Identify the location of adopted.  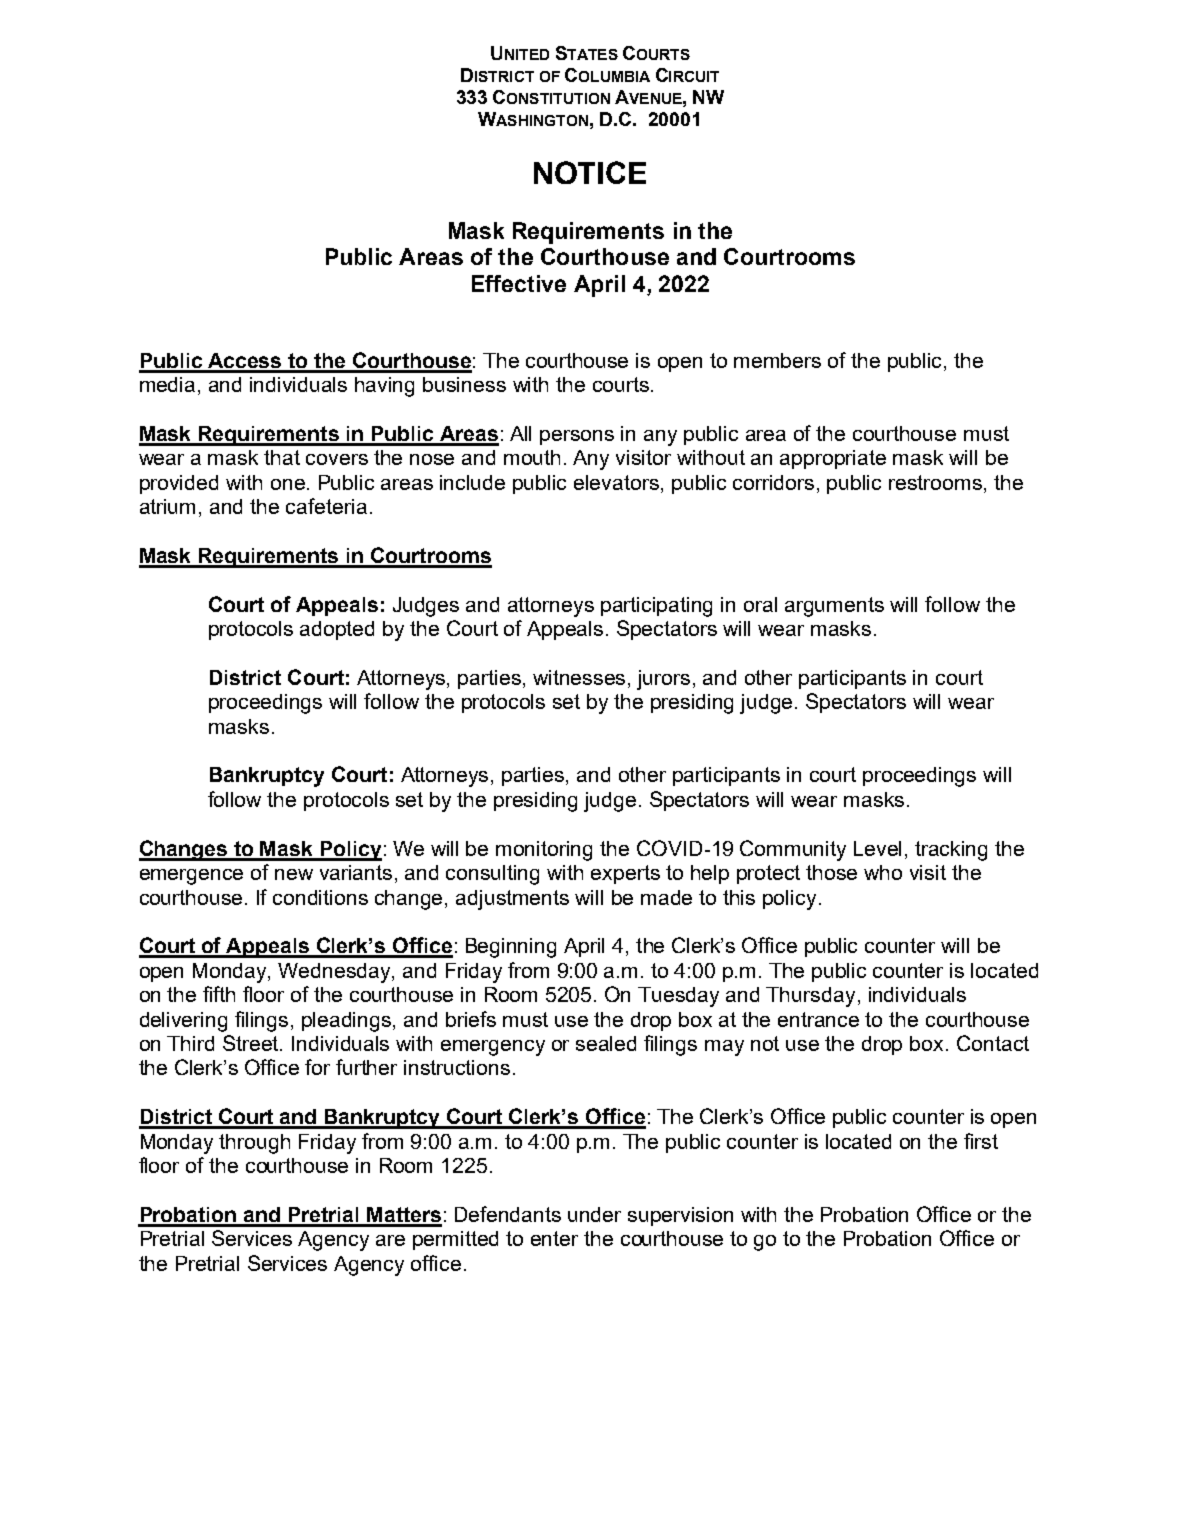
(337, 630).
